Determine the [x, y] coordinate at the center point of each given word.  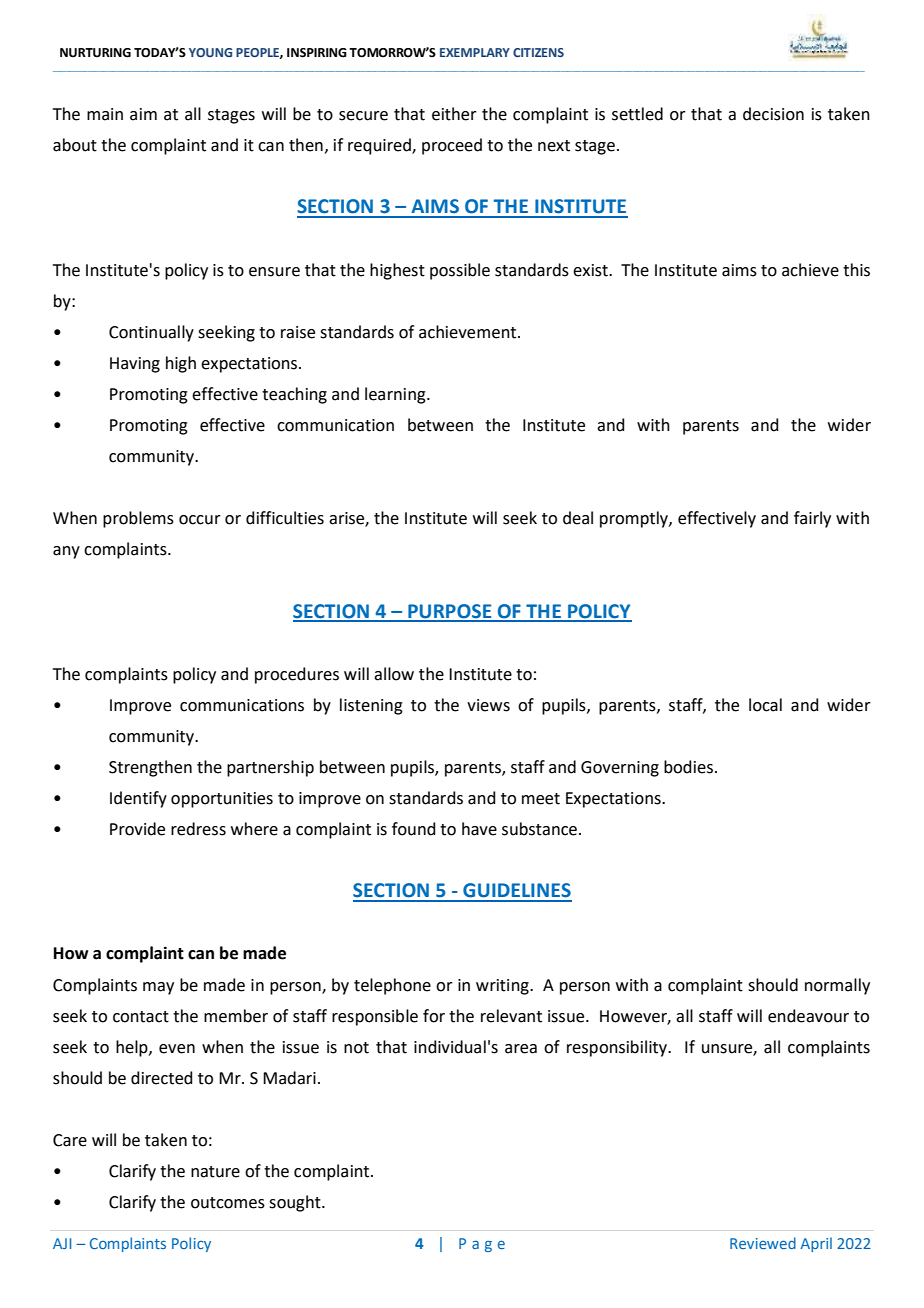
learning [396, 395]
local [765, 705]
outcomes [228, 1203]
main [105, 114]
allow [394, 674]
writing [503, 987]
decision [773, 114]
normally [837, 986]
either [454, 114]
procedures [297, 675]
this [856, 270]
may [158, 988]
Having [135, 365]
